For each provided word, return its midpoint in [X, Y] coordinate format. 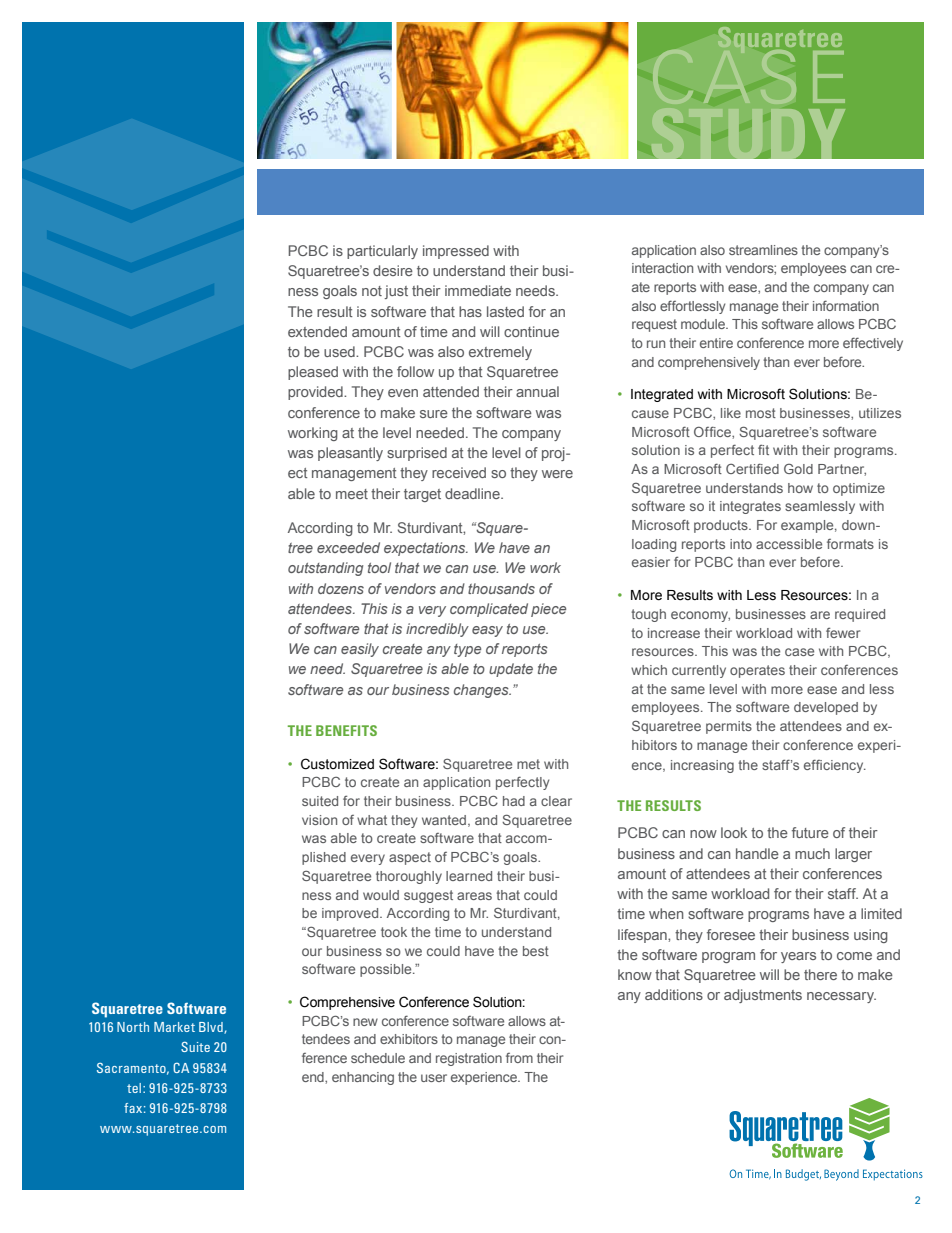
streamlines [763, 250]
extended [317, 331]
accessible [789, 544]
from [519, 1058]
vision [319, 820]
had [514, 801]
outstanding [325, 569]
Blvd [212, 1028]
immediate [478, 290]
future [810, 832]
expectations [426, 549]
